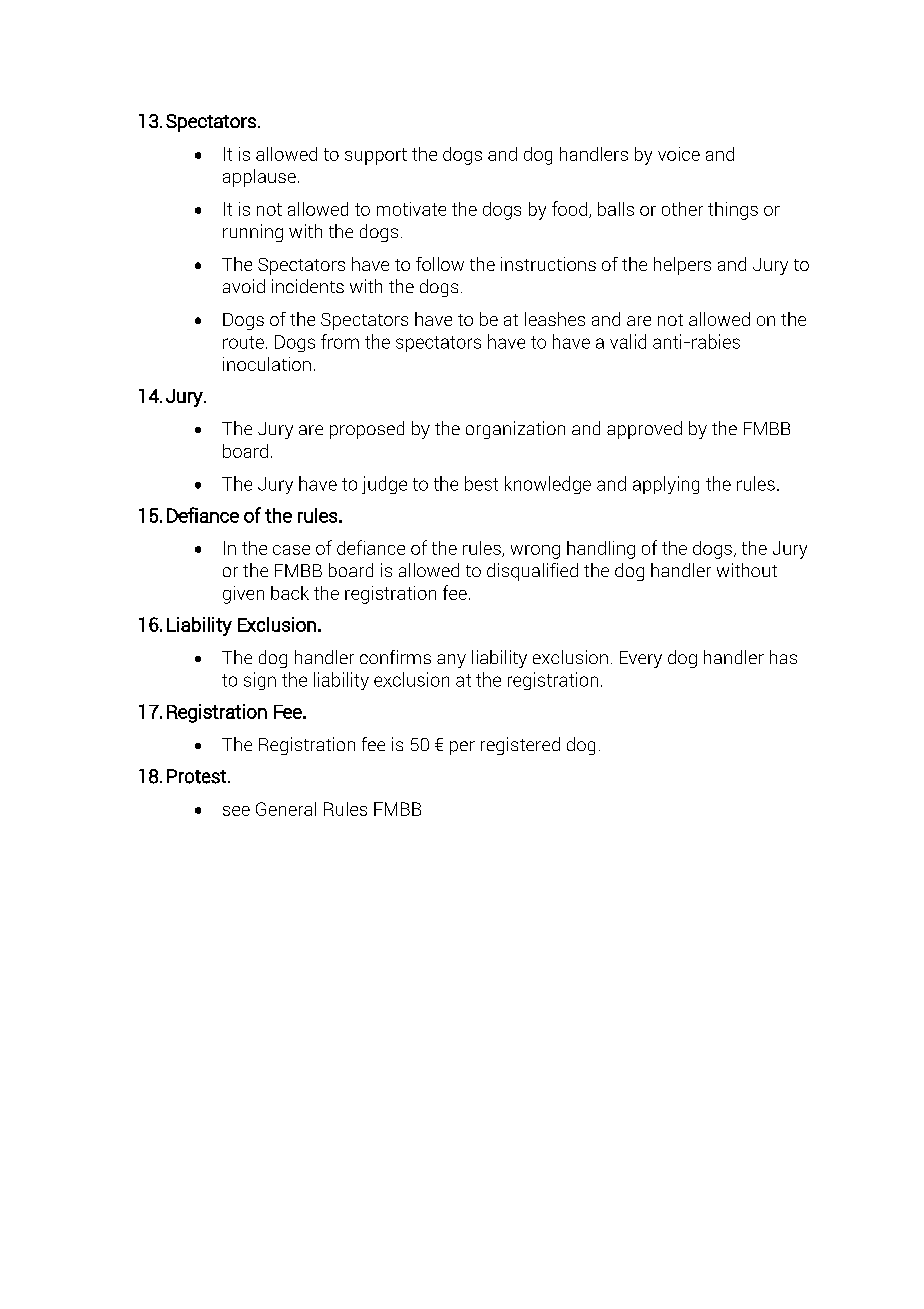  What do you see at coordinates (571, 209) in the document?
I see `food` at bounding box center [571, 209].
